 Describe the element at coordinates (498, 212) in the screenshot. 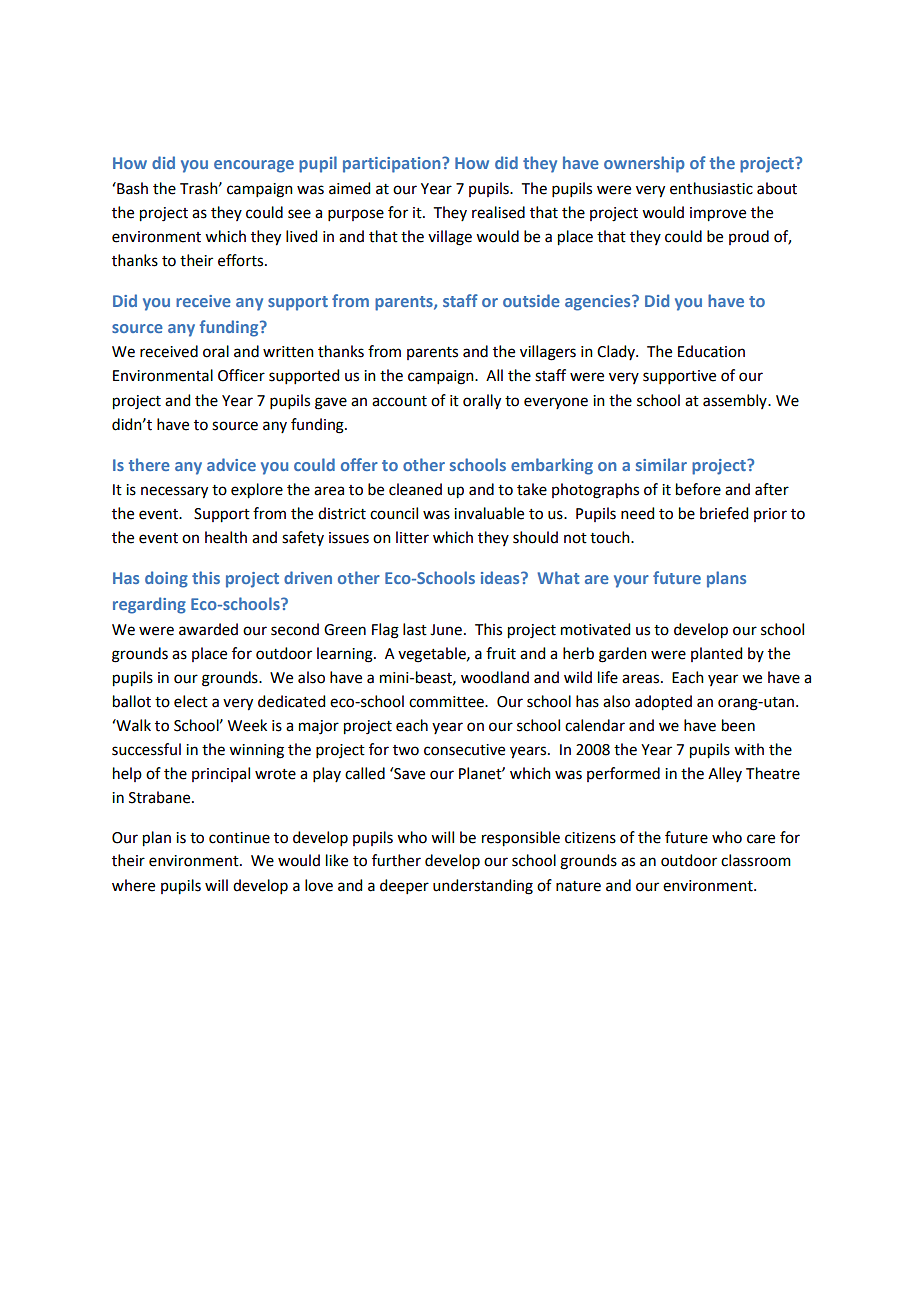

I see `realised` at that location.
